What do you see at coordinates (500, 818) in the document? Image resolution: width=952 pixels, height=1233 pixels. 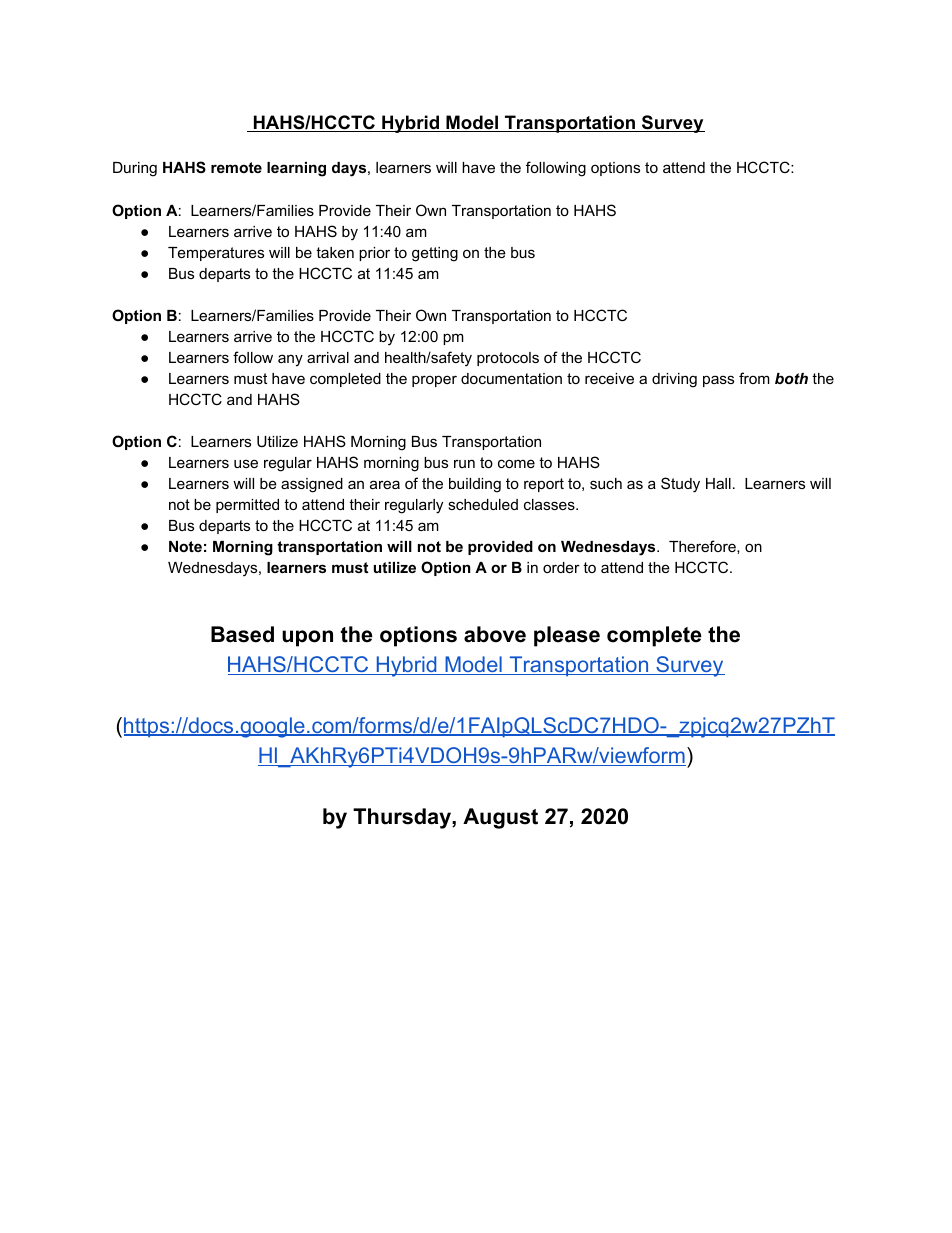 I see `August` at bounding box center [500, 818].
